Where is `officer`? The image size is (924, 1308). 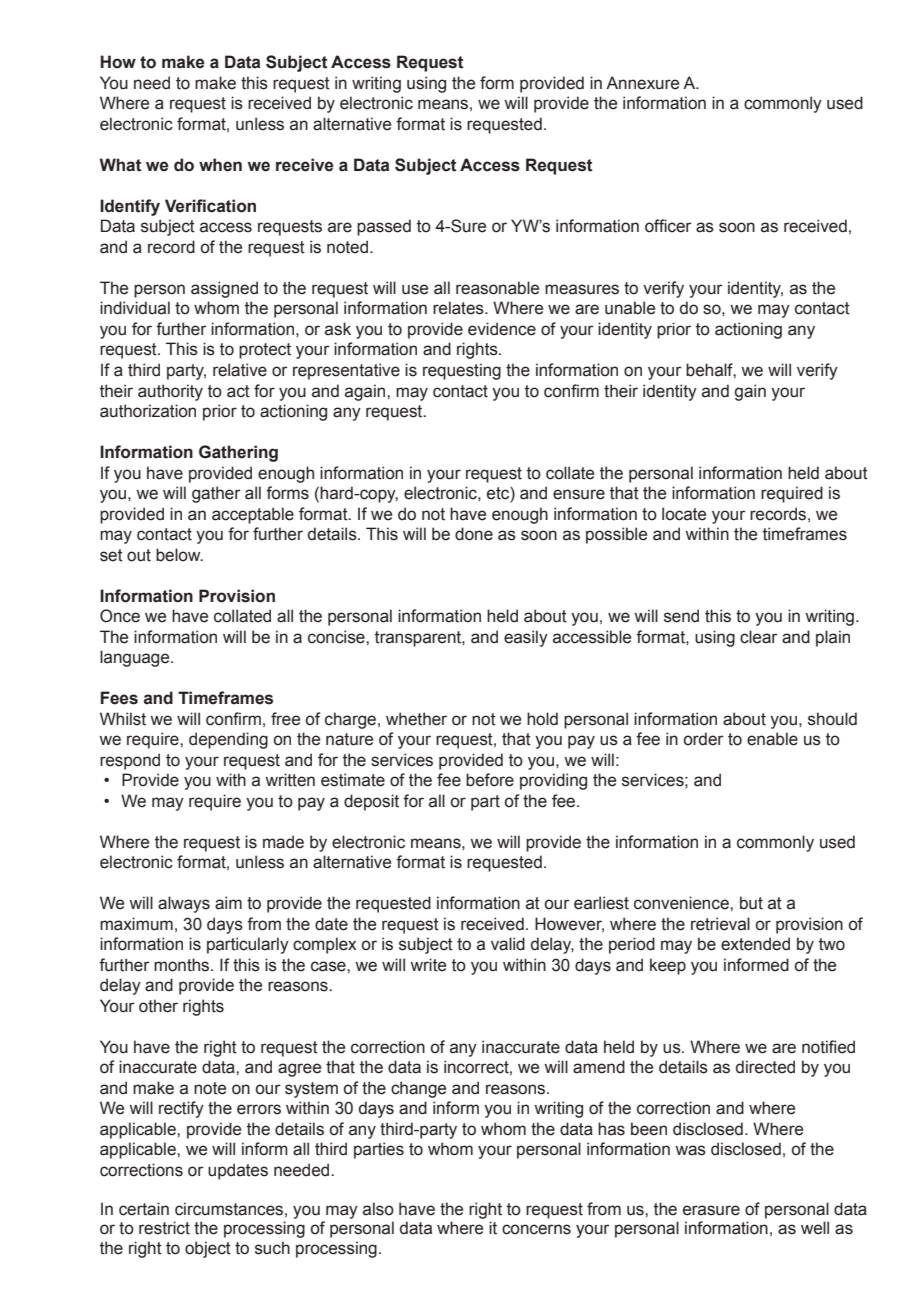
officer is located at coordinates (668, 226).
